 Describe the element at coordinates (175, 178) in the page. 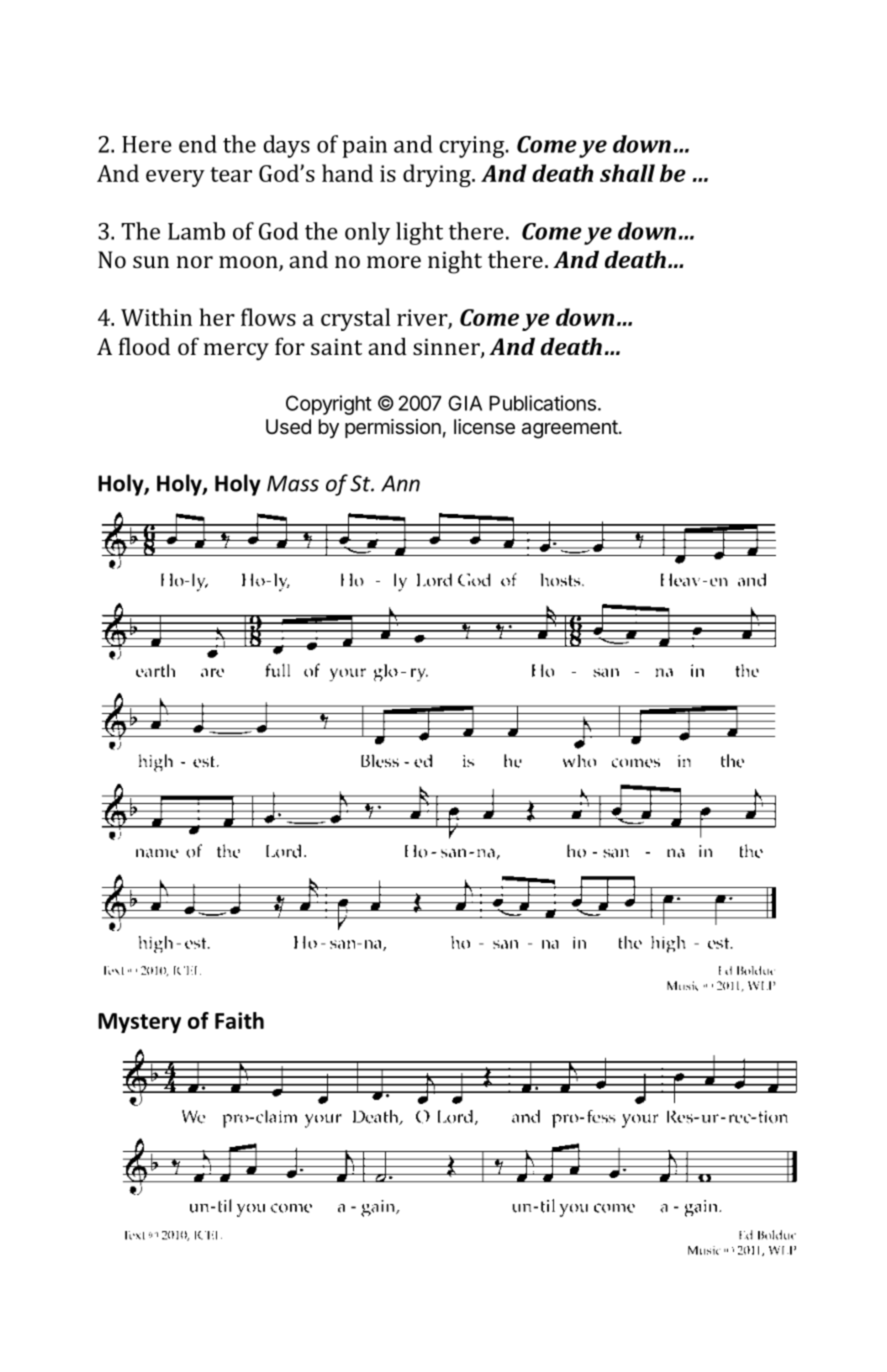

I see `every` at that location.
